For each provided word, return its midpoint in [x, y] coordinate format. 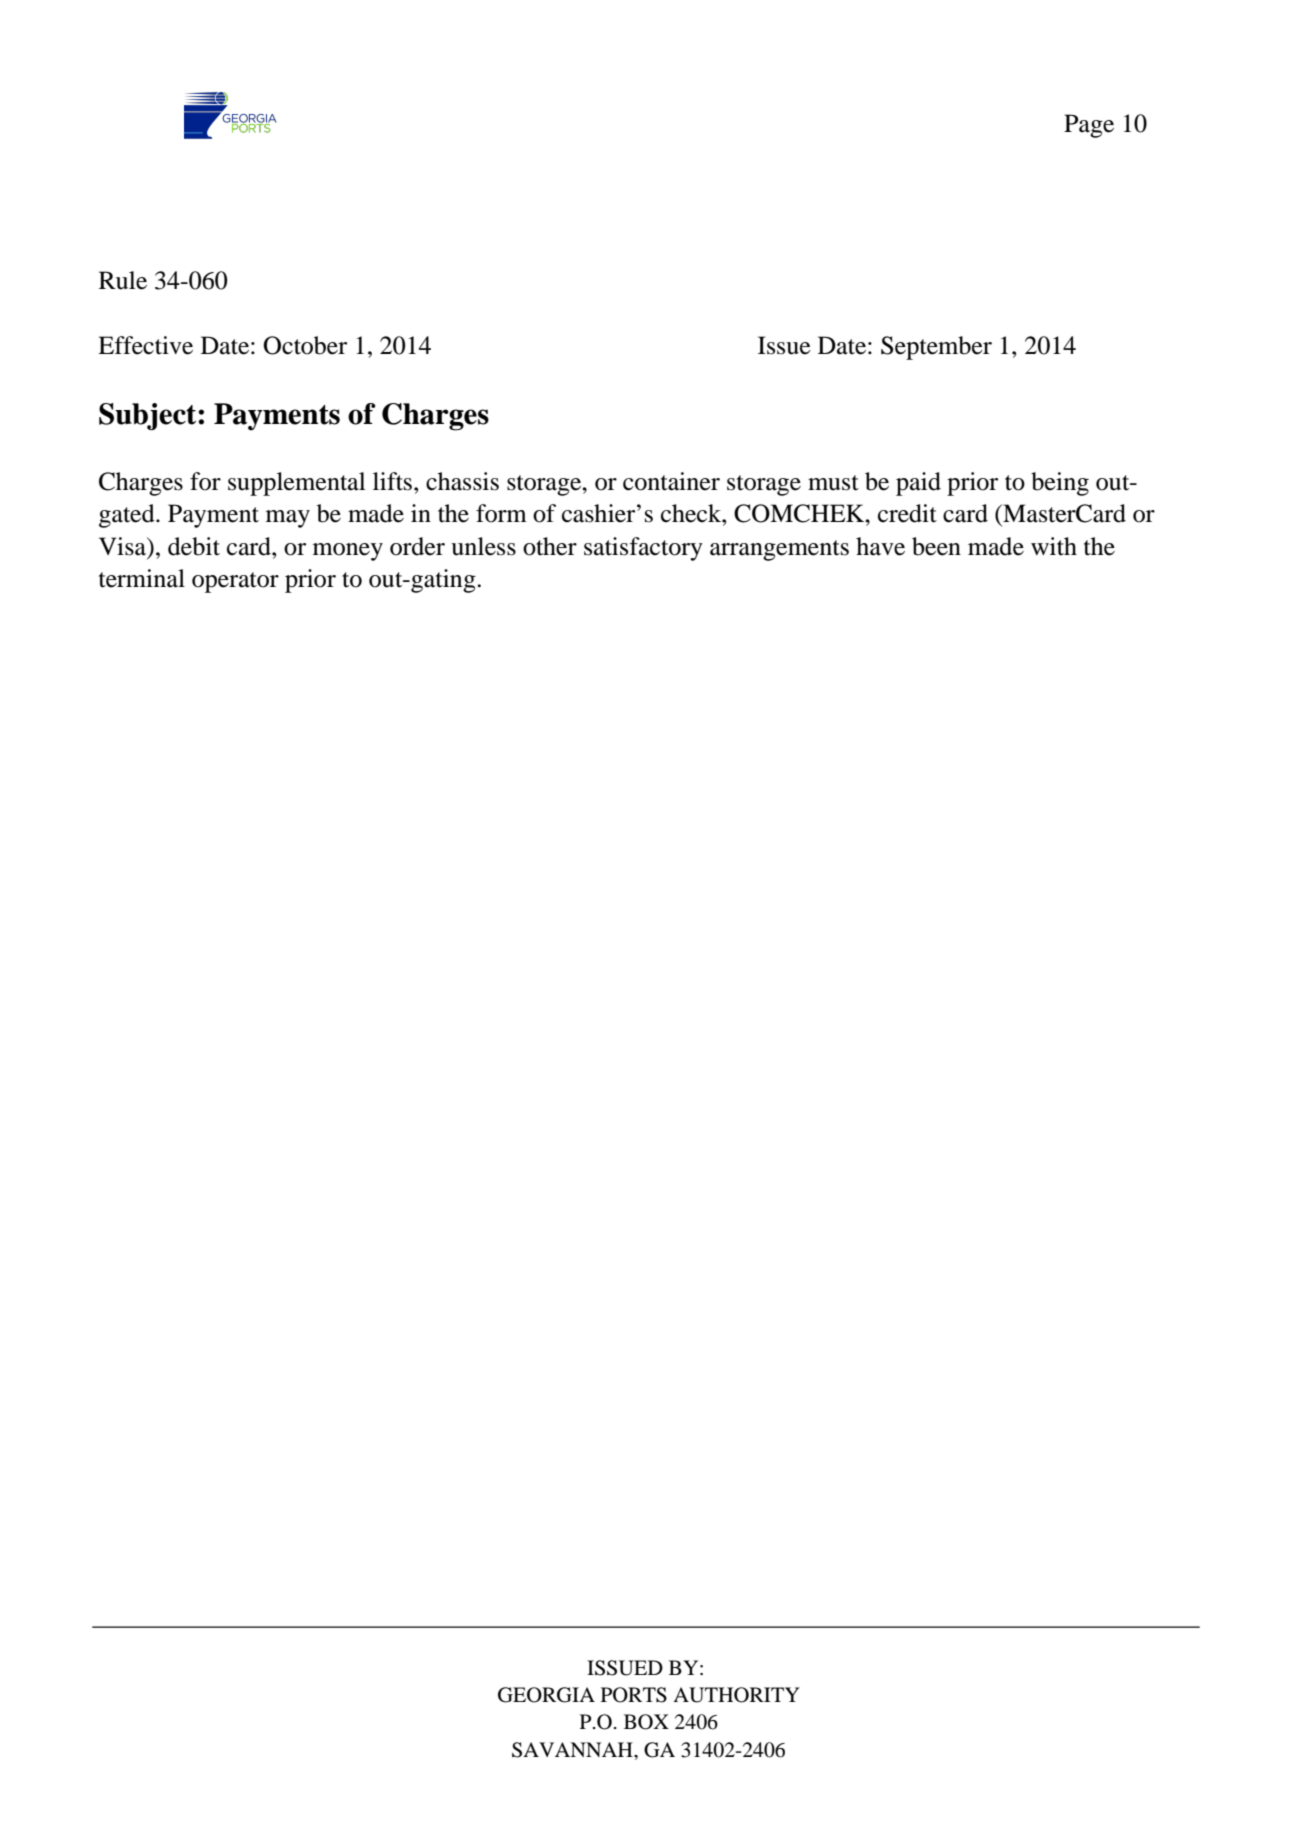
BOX [646, 1722]
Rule [123, 280]
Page [1089, 126]
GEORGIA [546, 1695]
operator [235, 582]
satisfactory [643, 549]
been [936, 546]
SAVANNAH [573, 1750]
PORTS [634, 1695]
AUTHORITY [736, 1695]
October [305, 345]
